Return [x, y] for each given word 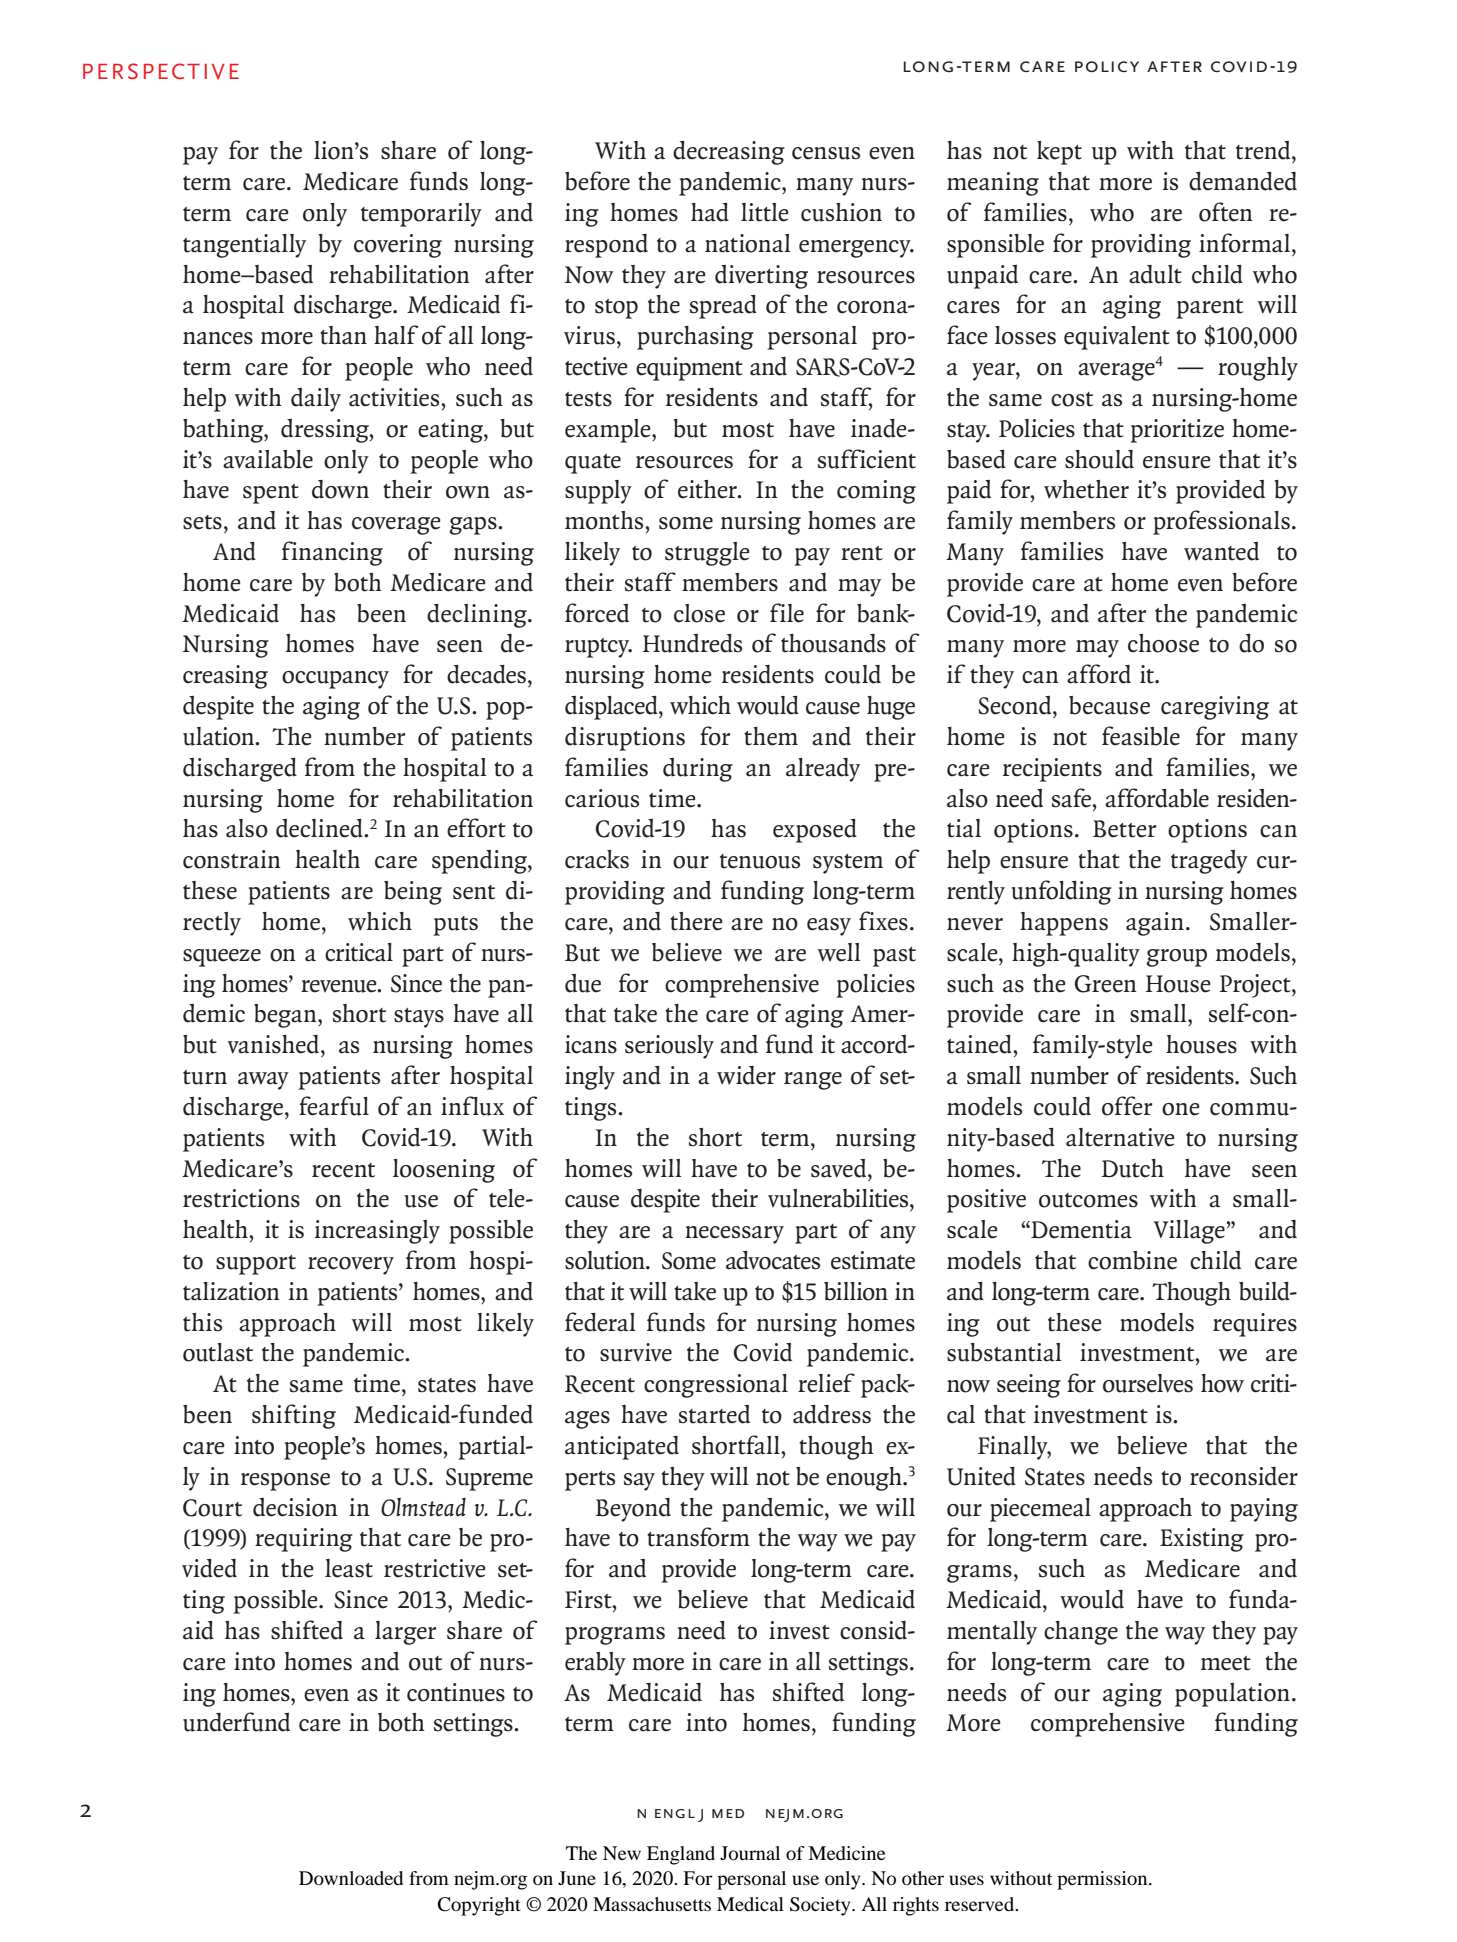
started [714, 1414]
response [285, 1482]
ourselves [1148, 1383]
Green [1105, 984]
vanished [273, 1044]
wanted [1221, 551]
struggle [707, 554]
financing [332, 553]
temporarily [421, 215]
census [826, 153]
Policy [1107, 66]
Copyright [479, 1906]
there [696, 921]
